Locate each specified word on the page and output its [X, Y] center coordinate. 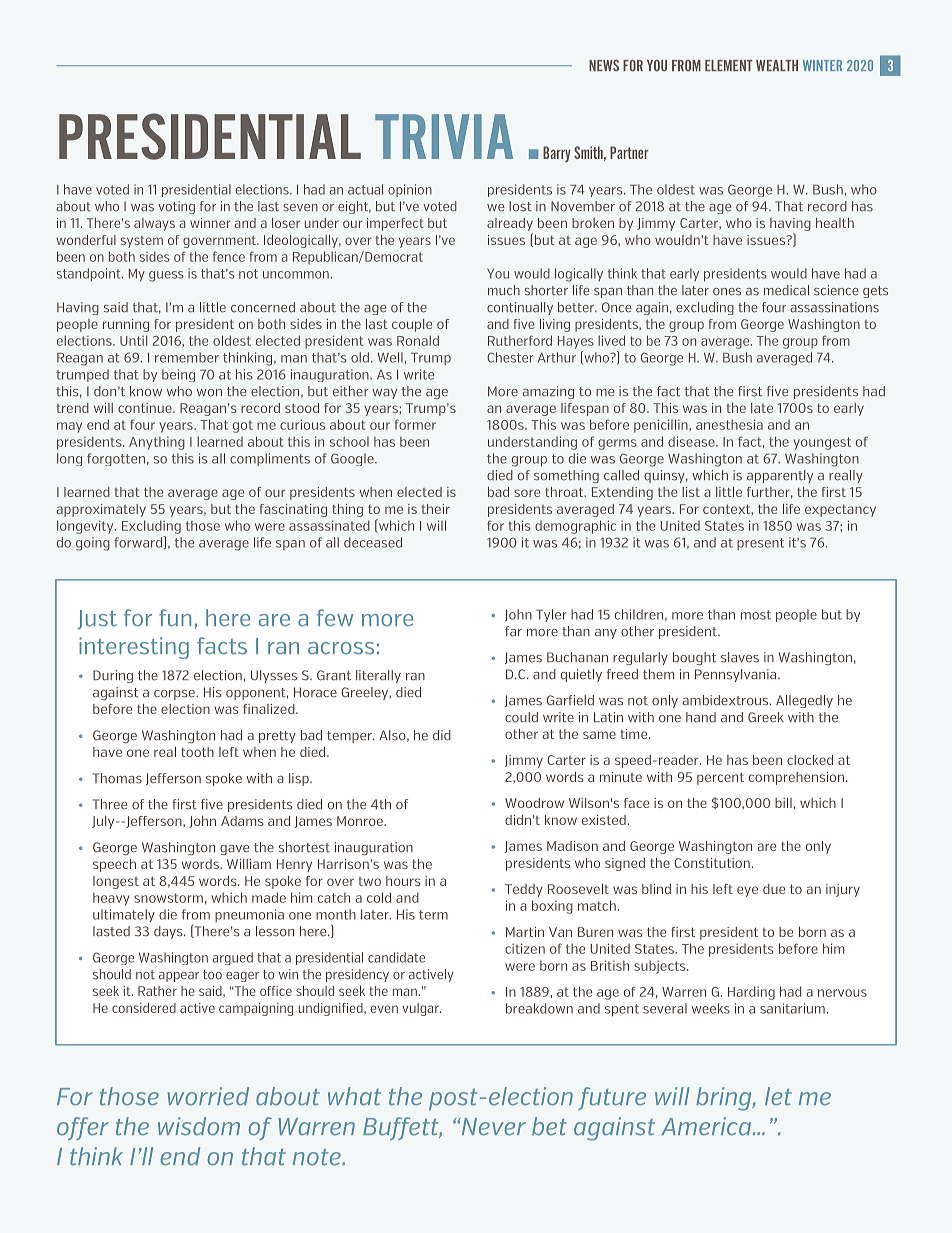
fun [175, 618]
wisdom [199, 1126]
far [513, 631]
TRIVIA [444, 136]
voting [176, 207]
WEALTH [777, 65]
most [756, 615]
